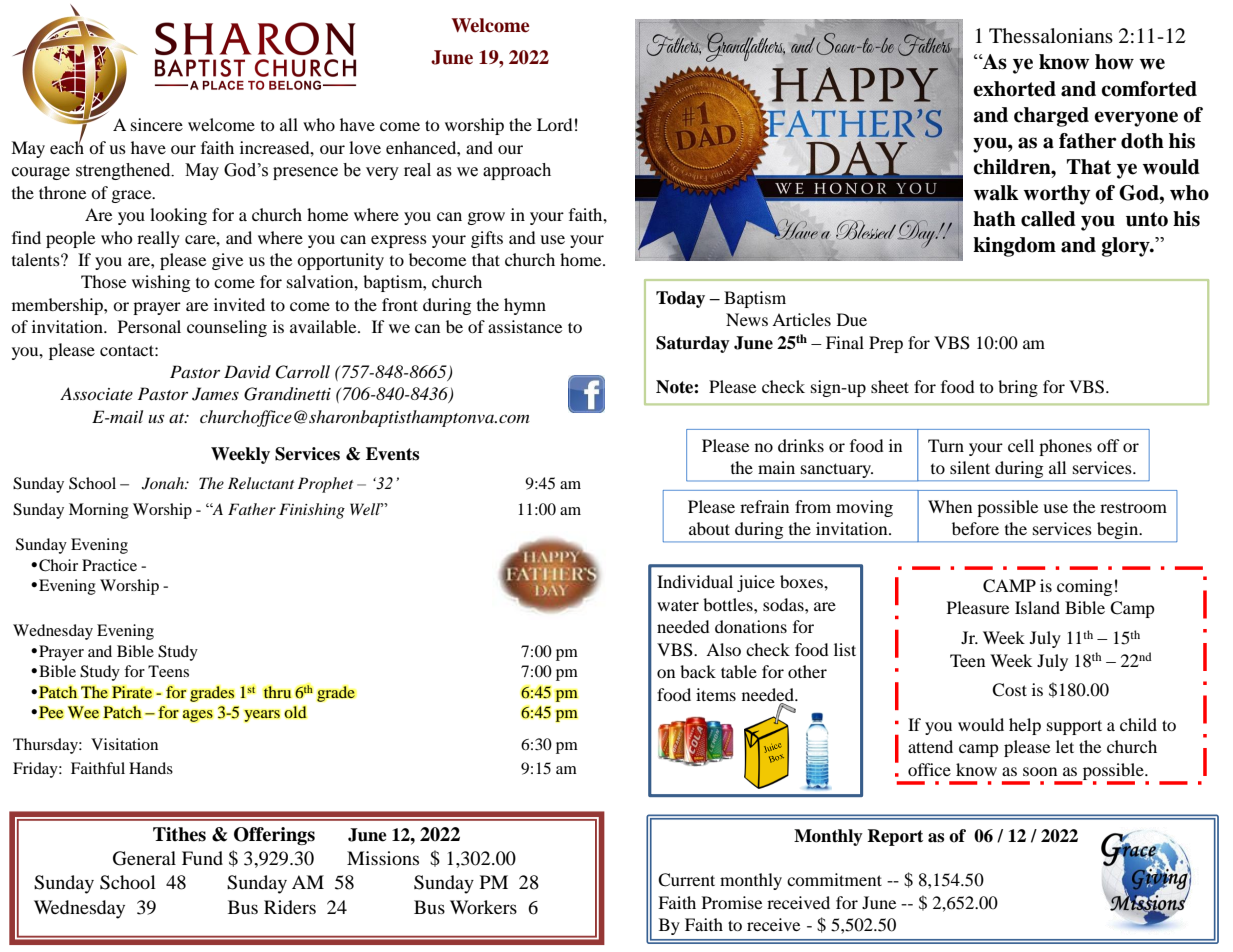 The image size is (1233, 952). Describe the element at coordinates (852, 319) in the page. I see `Due` at that location.
